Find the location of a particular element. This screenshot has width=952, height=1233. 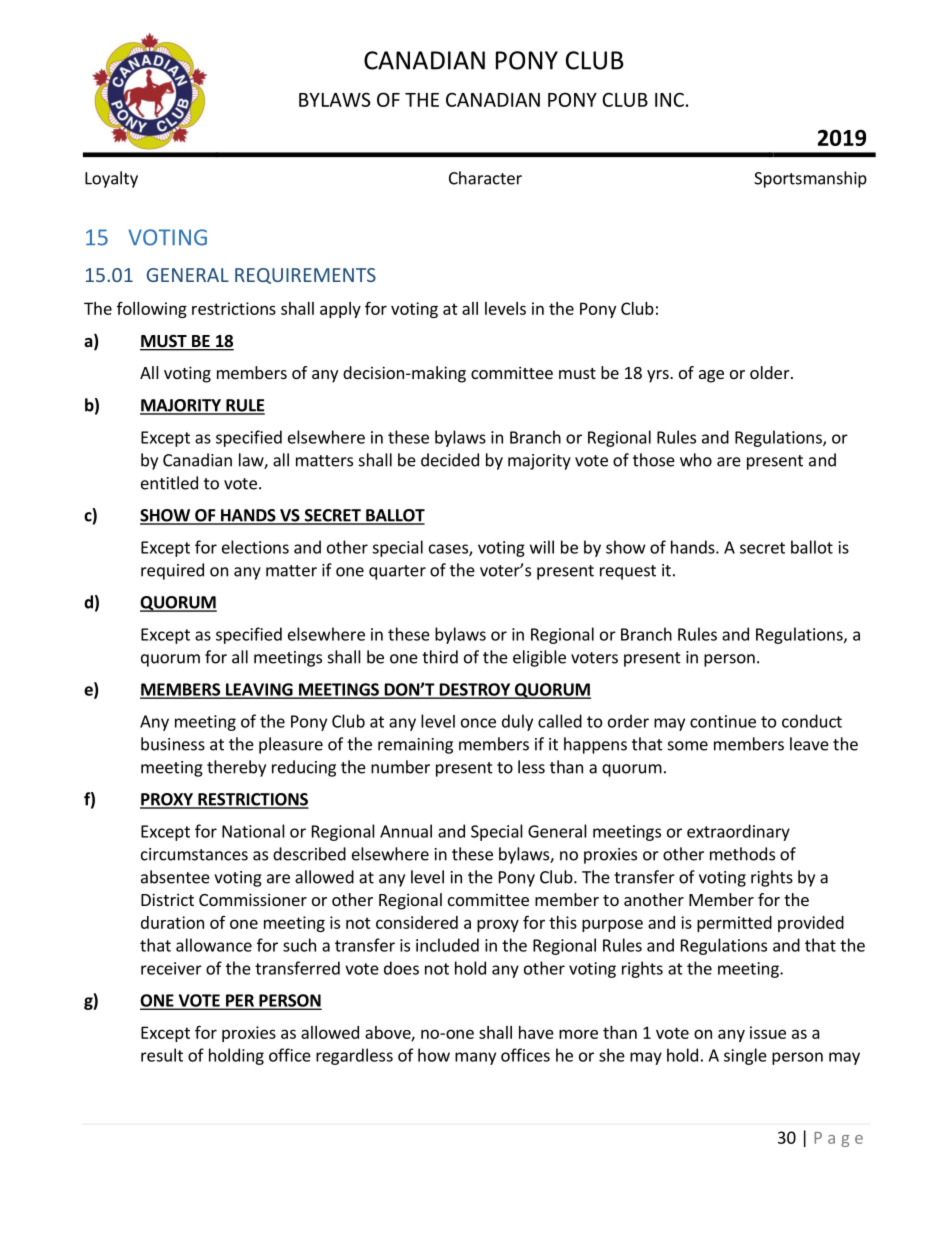

Loyalty is located at coordinates (111, 179).
